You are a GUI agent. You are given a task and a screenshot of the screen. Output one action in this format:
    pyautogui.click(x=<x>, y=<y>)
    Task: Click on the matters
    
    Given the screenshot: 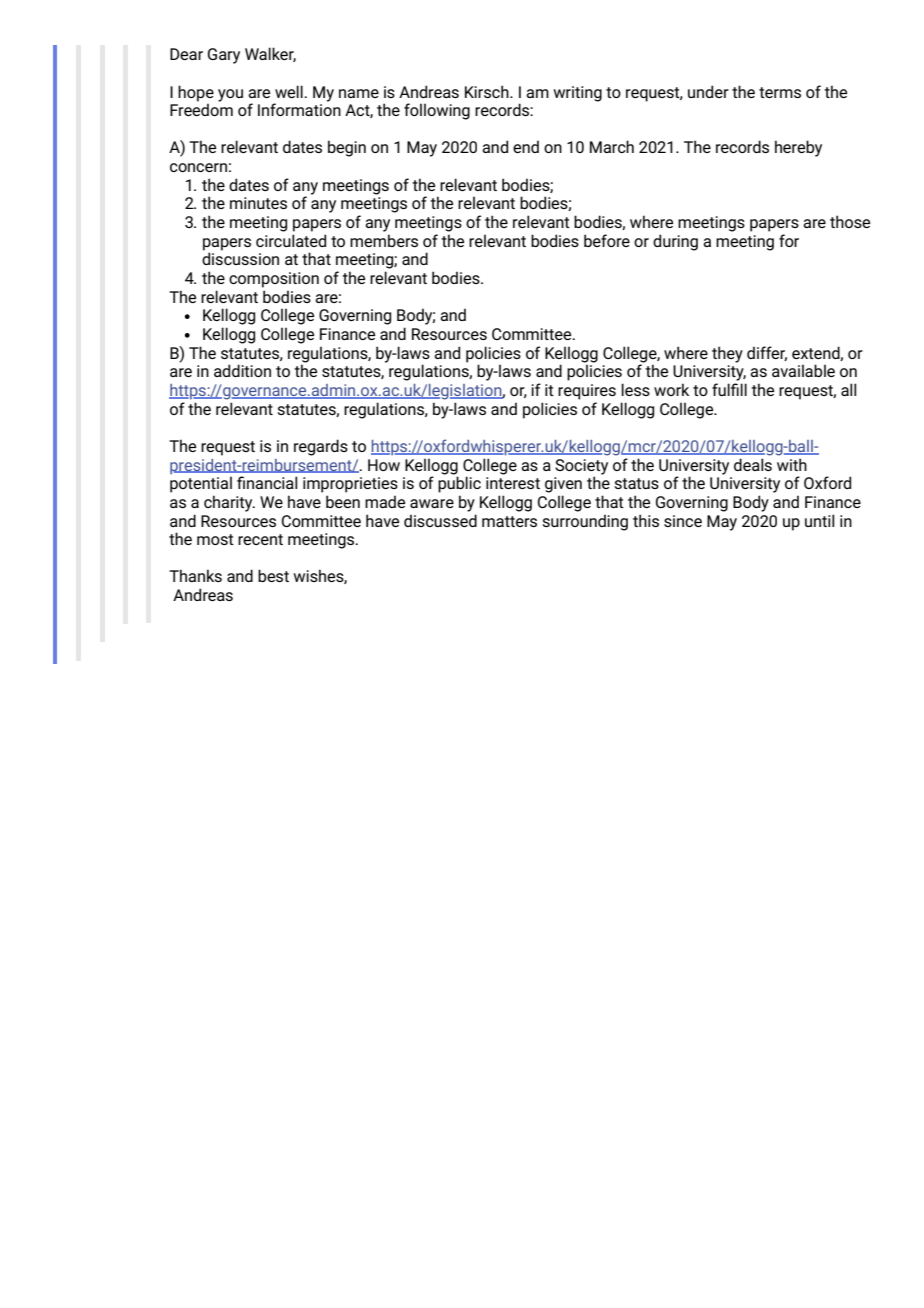 What is the action you would take?
    pyautogui.click(x=509, y=521)
